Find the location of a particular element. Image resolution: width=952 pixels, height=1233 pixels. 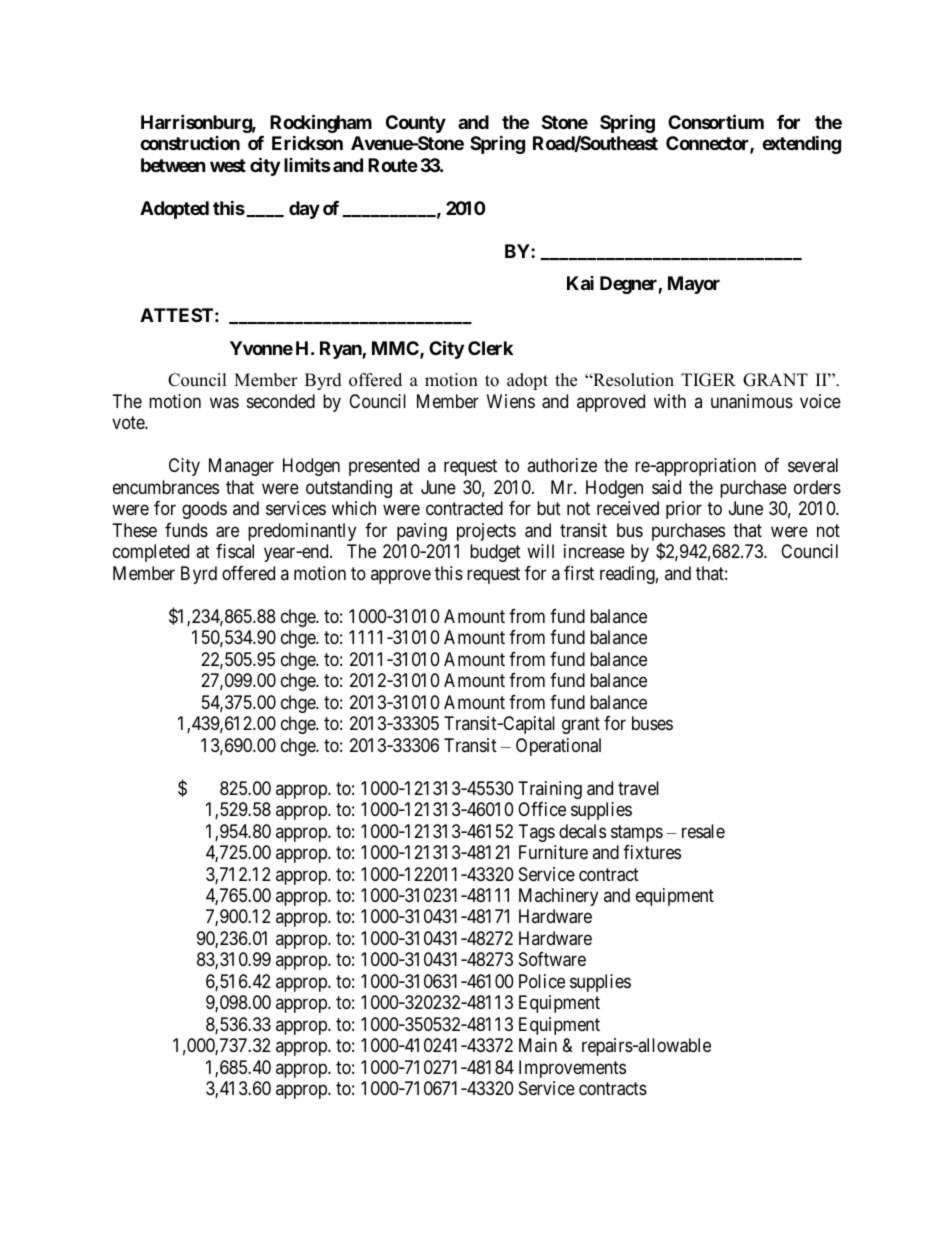

Improvements is located at coordinates (572, 1069).
